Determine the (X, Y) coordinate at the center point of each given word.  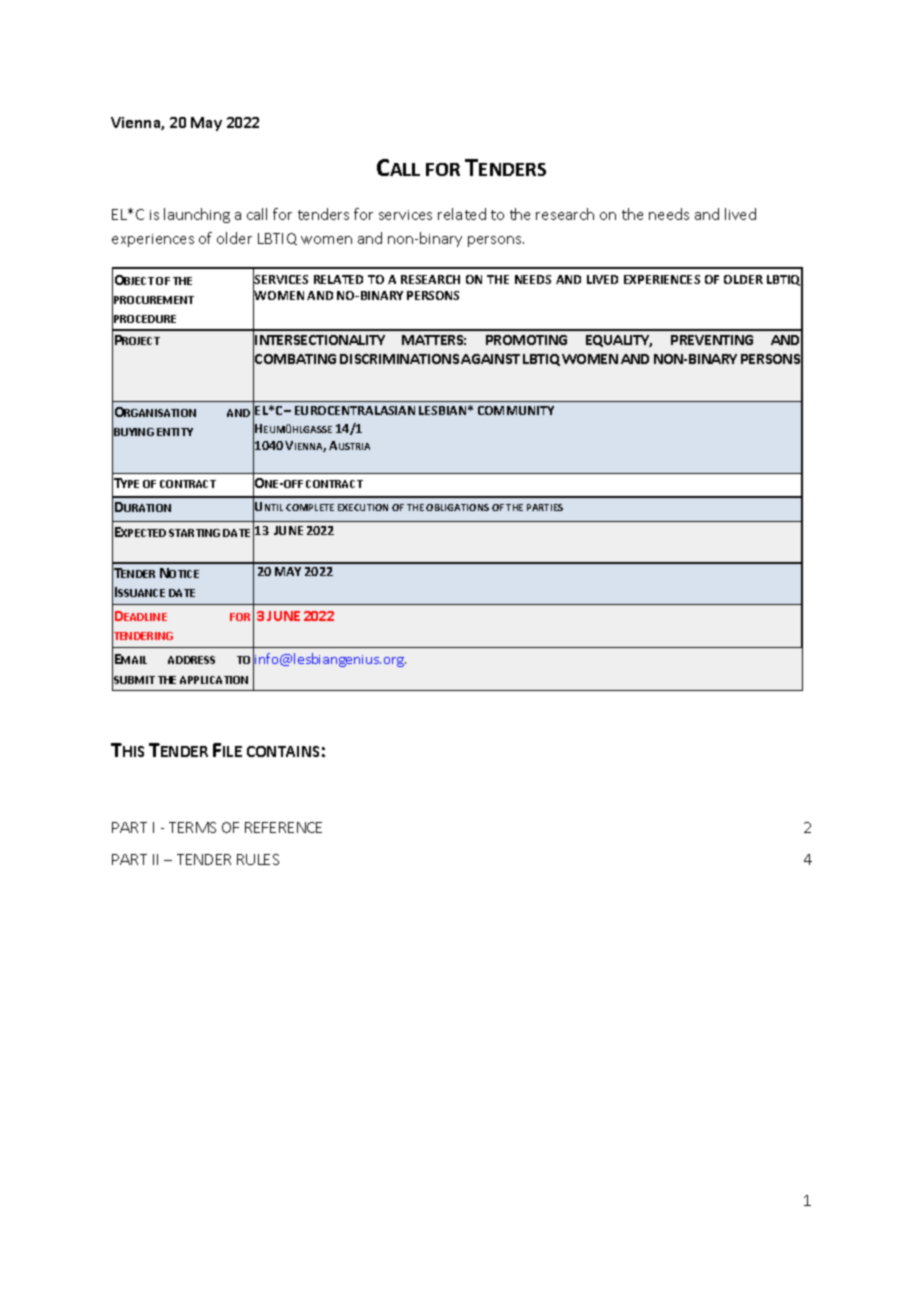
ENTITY (175, 432)
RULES (258, 859)
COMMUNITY (516, 410)
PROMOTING (526, 340)
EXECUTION (363, 507)
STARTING (194, 533)
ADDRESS (191, 660)
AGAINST (490, 359)
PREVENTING (712, 340)
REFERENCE (283, 827)
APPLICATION (214, 680)
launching (197, 215)
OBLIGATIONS (457, 507)
